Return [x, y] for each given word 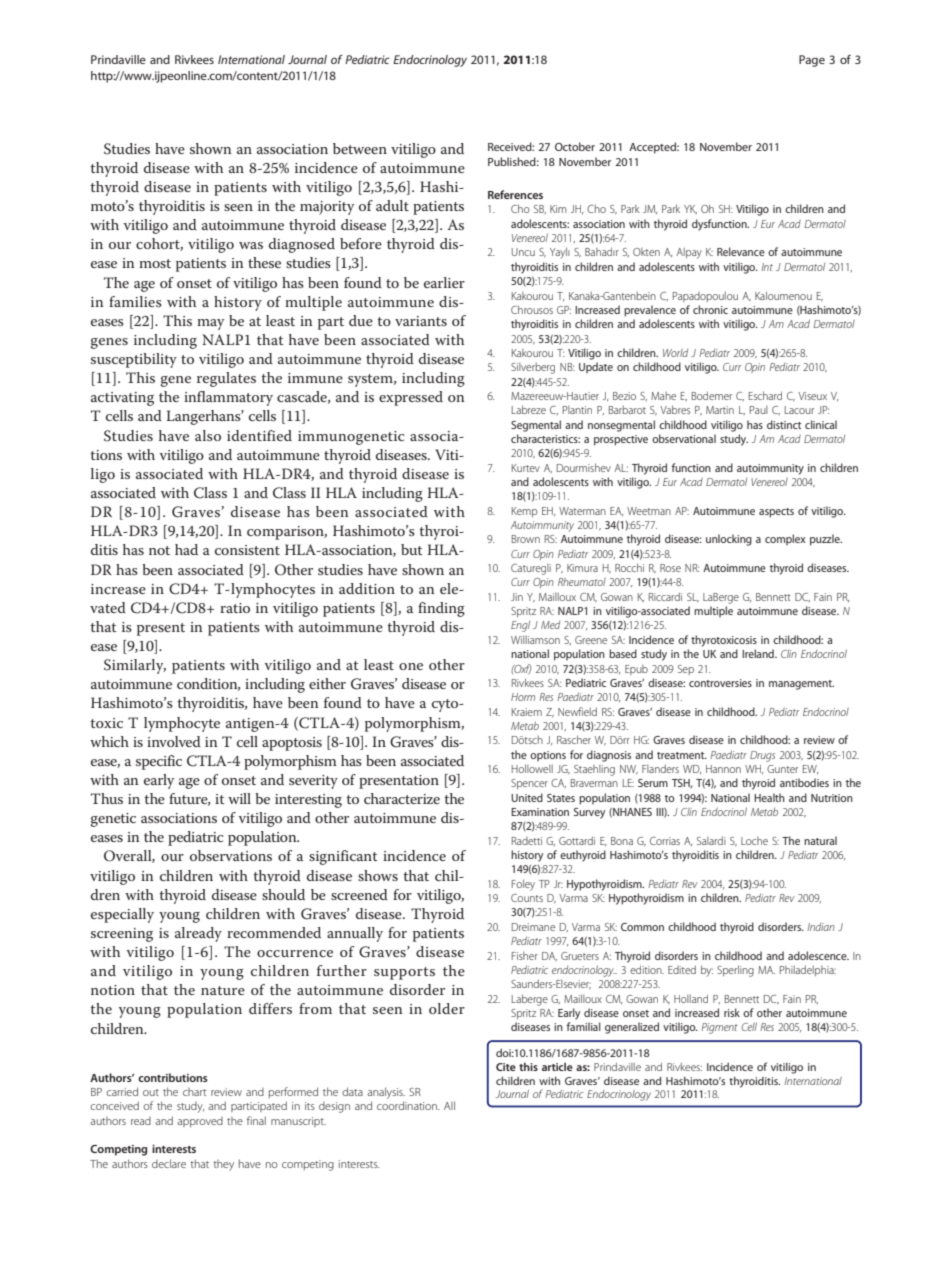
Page [812, 61]
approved [200, 1122]
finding [441, 609]
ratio [235, 608]
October [575, 146]
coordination [408, 1105]
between [360, 148]
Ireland [759, 653]
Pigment [719, 1028]
